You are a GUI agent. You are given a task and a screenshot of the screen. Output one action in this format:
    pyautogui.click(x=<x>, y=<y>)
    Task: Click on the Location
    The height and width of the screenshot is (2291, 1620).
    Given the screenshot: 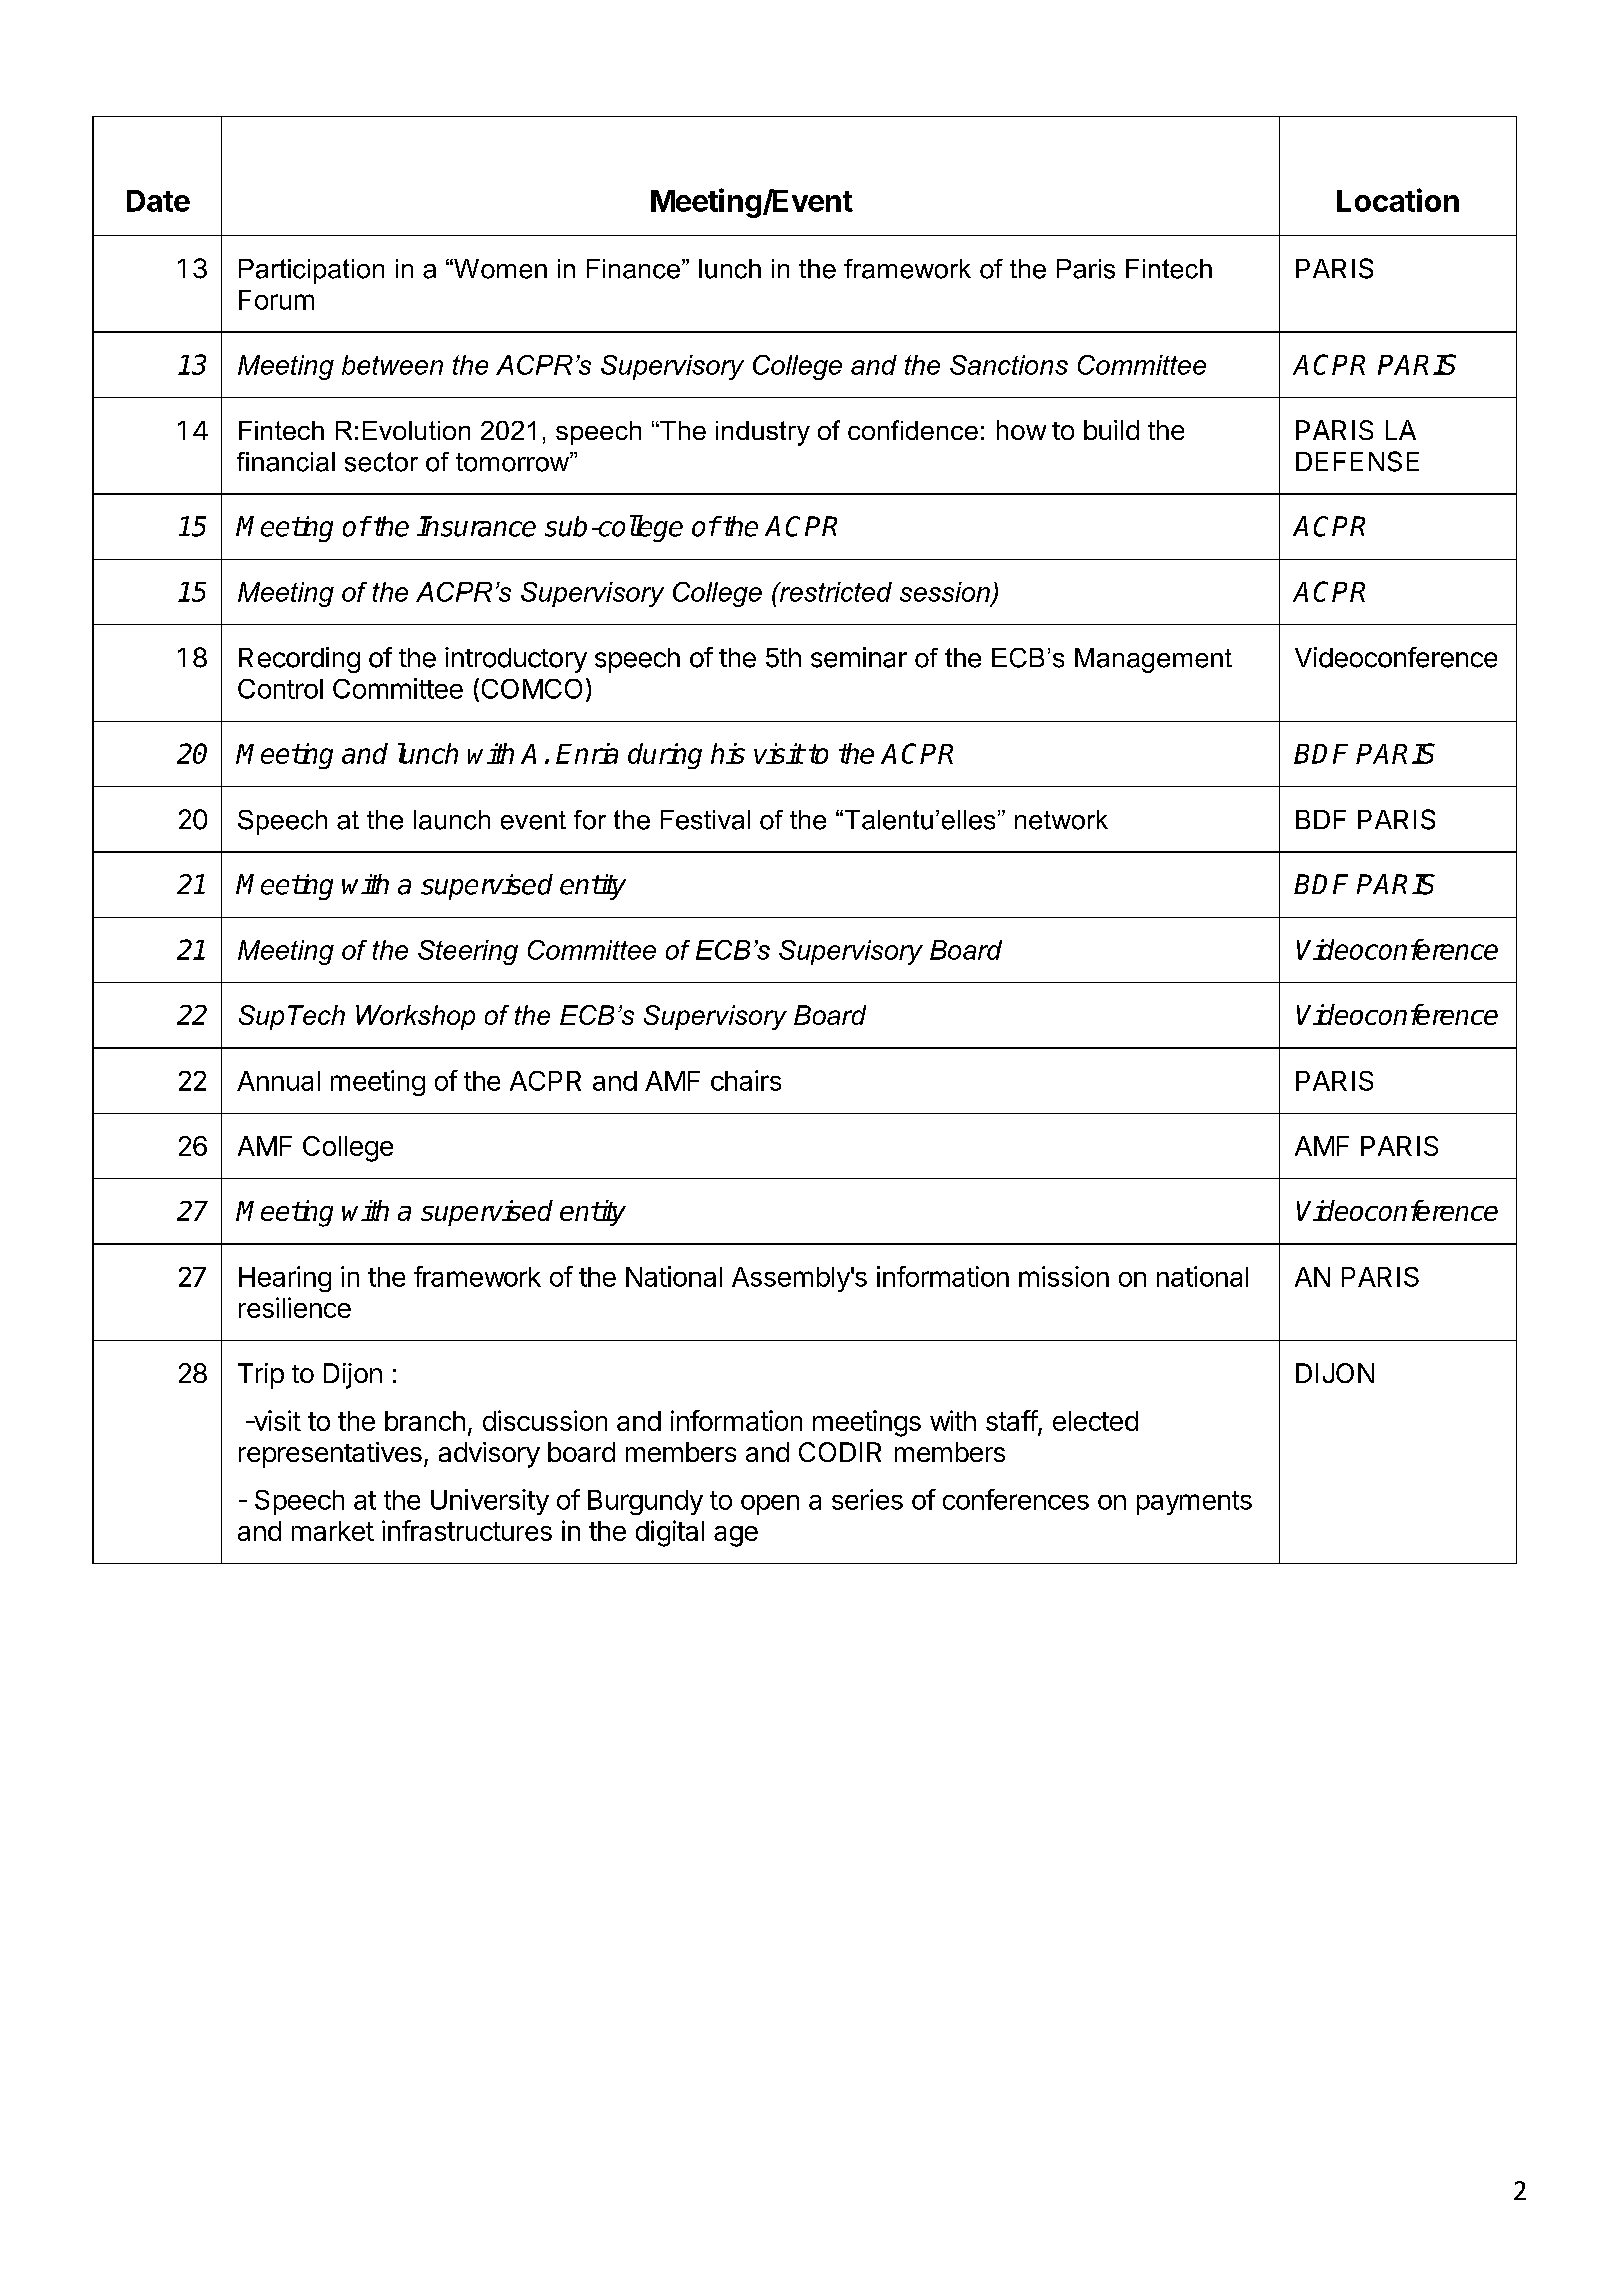 What is the action you would take?
    pyautogui.click(x=1398, y=200)
